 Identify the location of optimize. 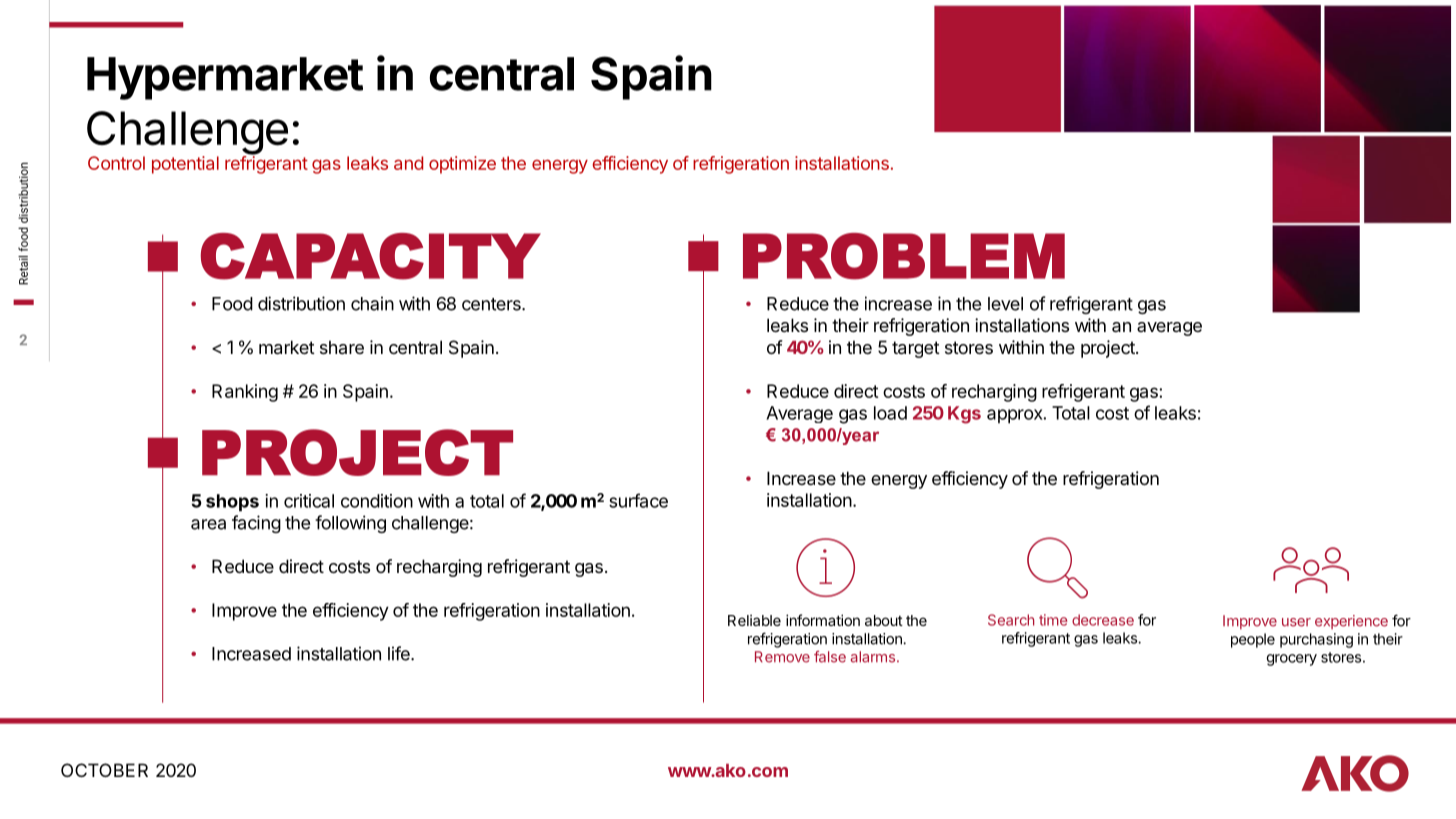
(462, 165).
